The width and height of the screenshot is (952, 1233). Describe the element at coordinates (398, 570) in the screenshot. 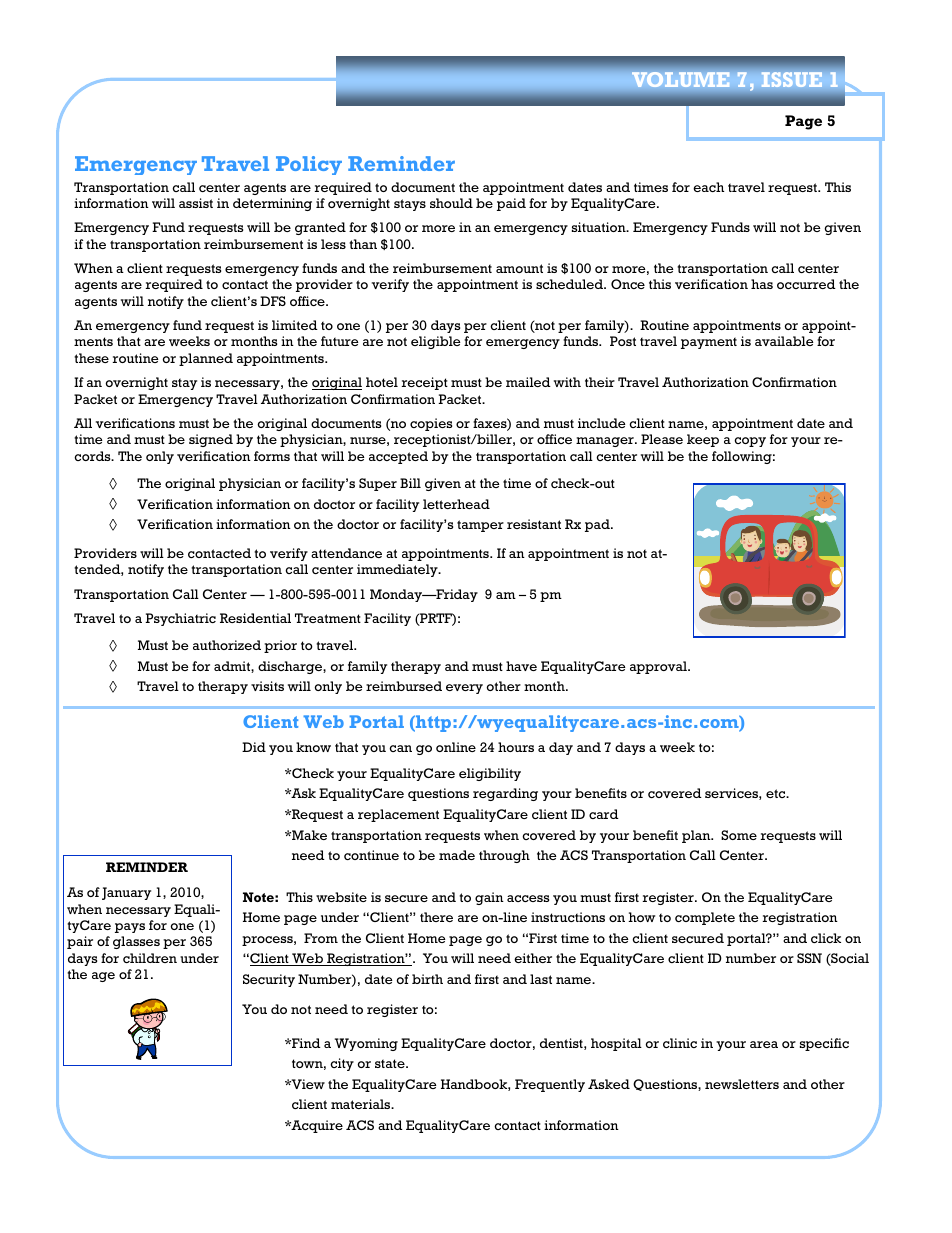

I see `immediately` at that location.
